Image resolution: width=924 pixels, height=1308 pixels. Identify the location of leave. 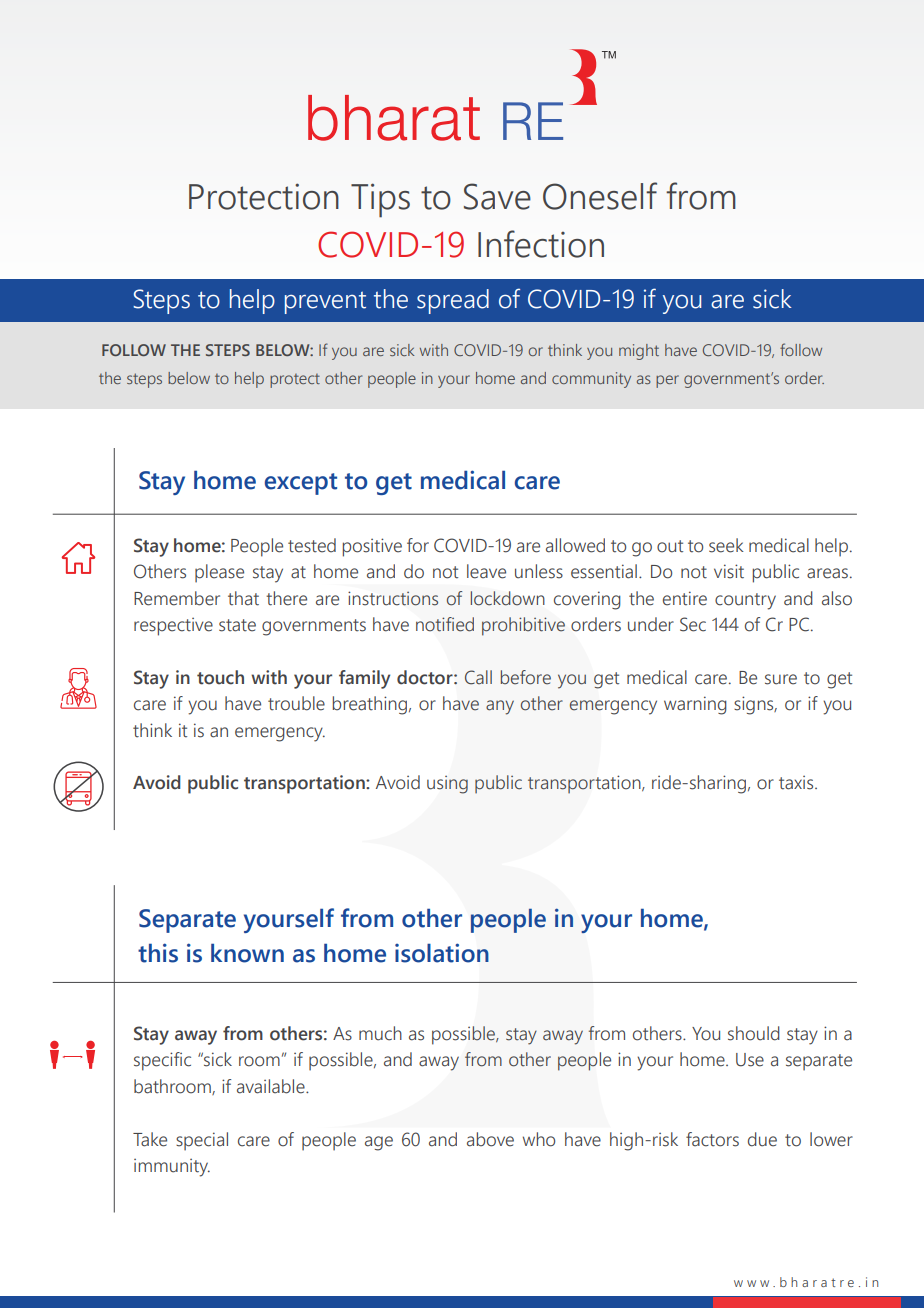
(486, 571).
